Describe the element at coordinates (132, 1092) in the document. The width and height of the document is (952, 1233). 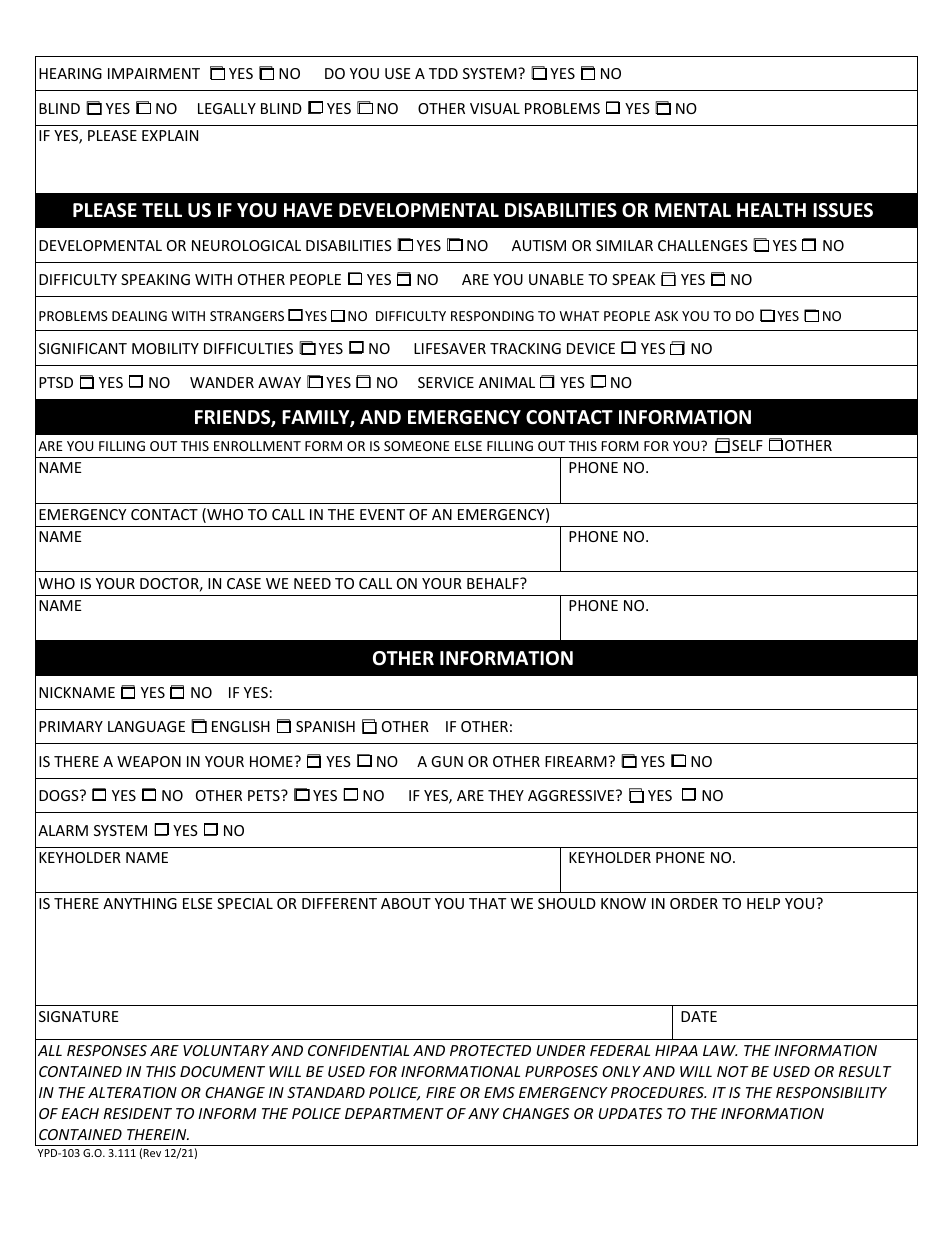
I see `ALTERATION` at that location.
